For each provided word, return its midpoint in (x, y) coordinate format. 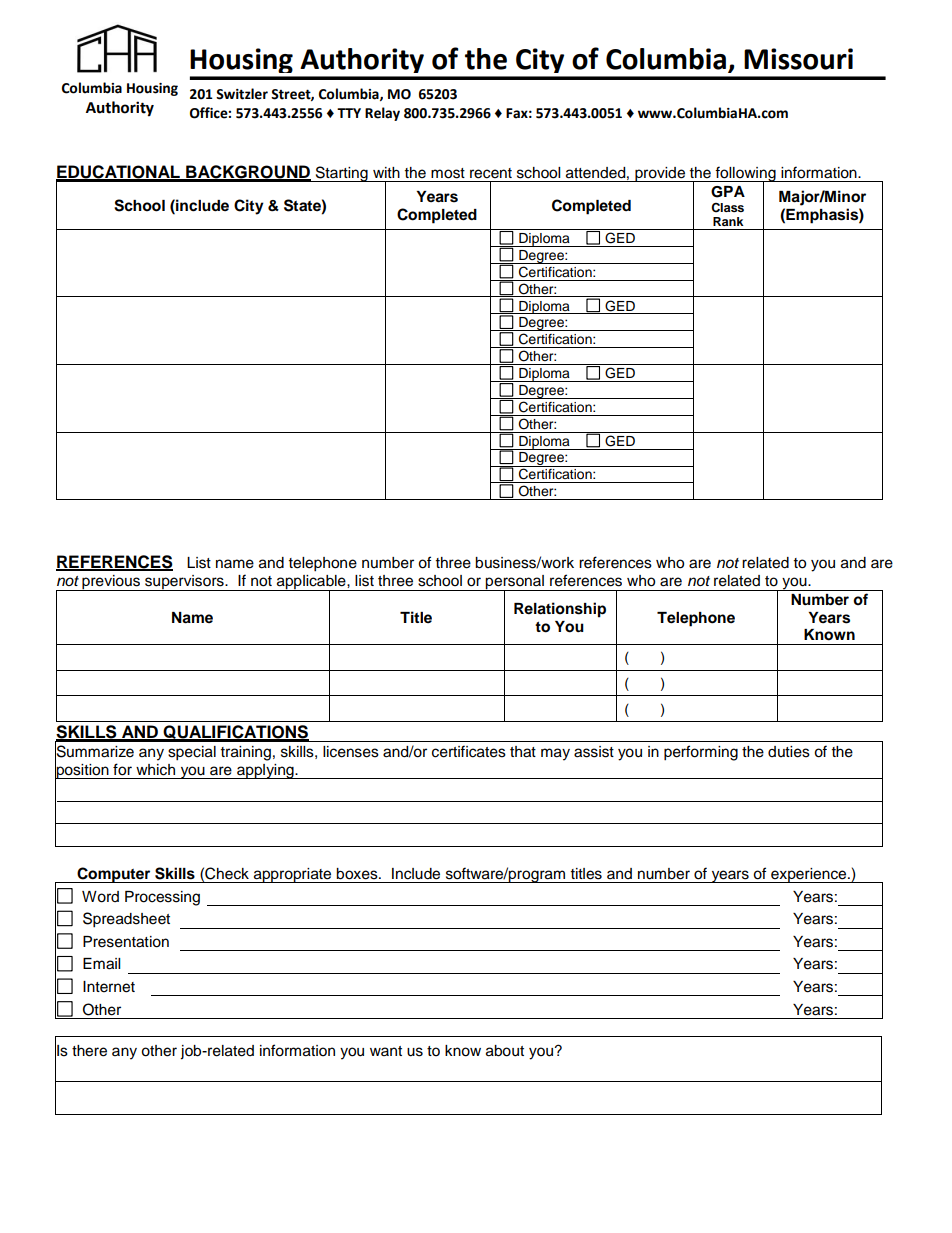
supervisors (184, 583)
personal (515, 583)
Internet (109, 987)
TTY (349, 113)
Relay (382, 114)
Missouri (798, 59)
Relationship (560, 610)
